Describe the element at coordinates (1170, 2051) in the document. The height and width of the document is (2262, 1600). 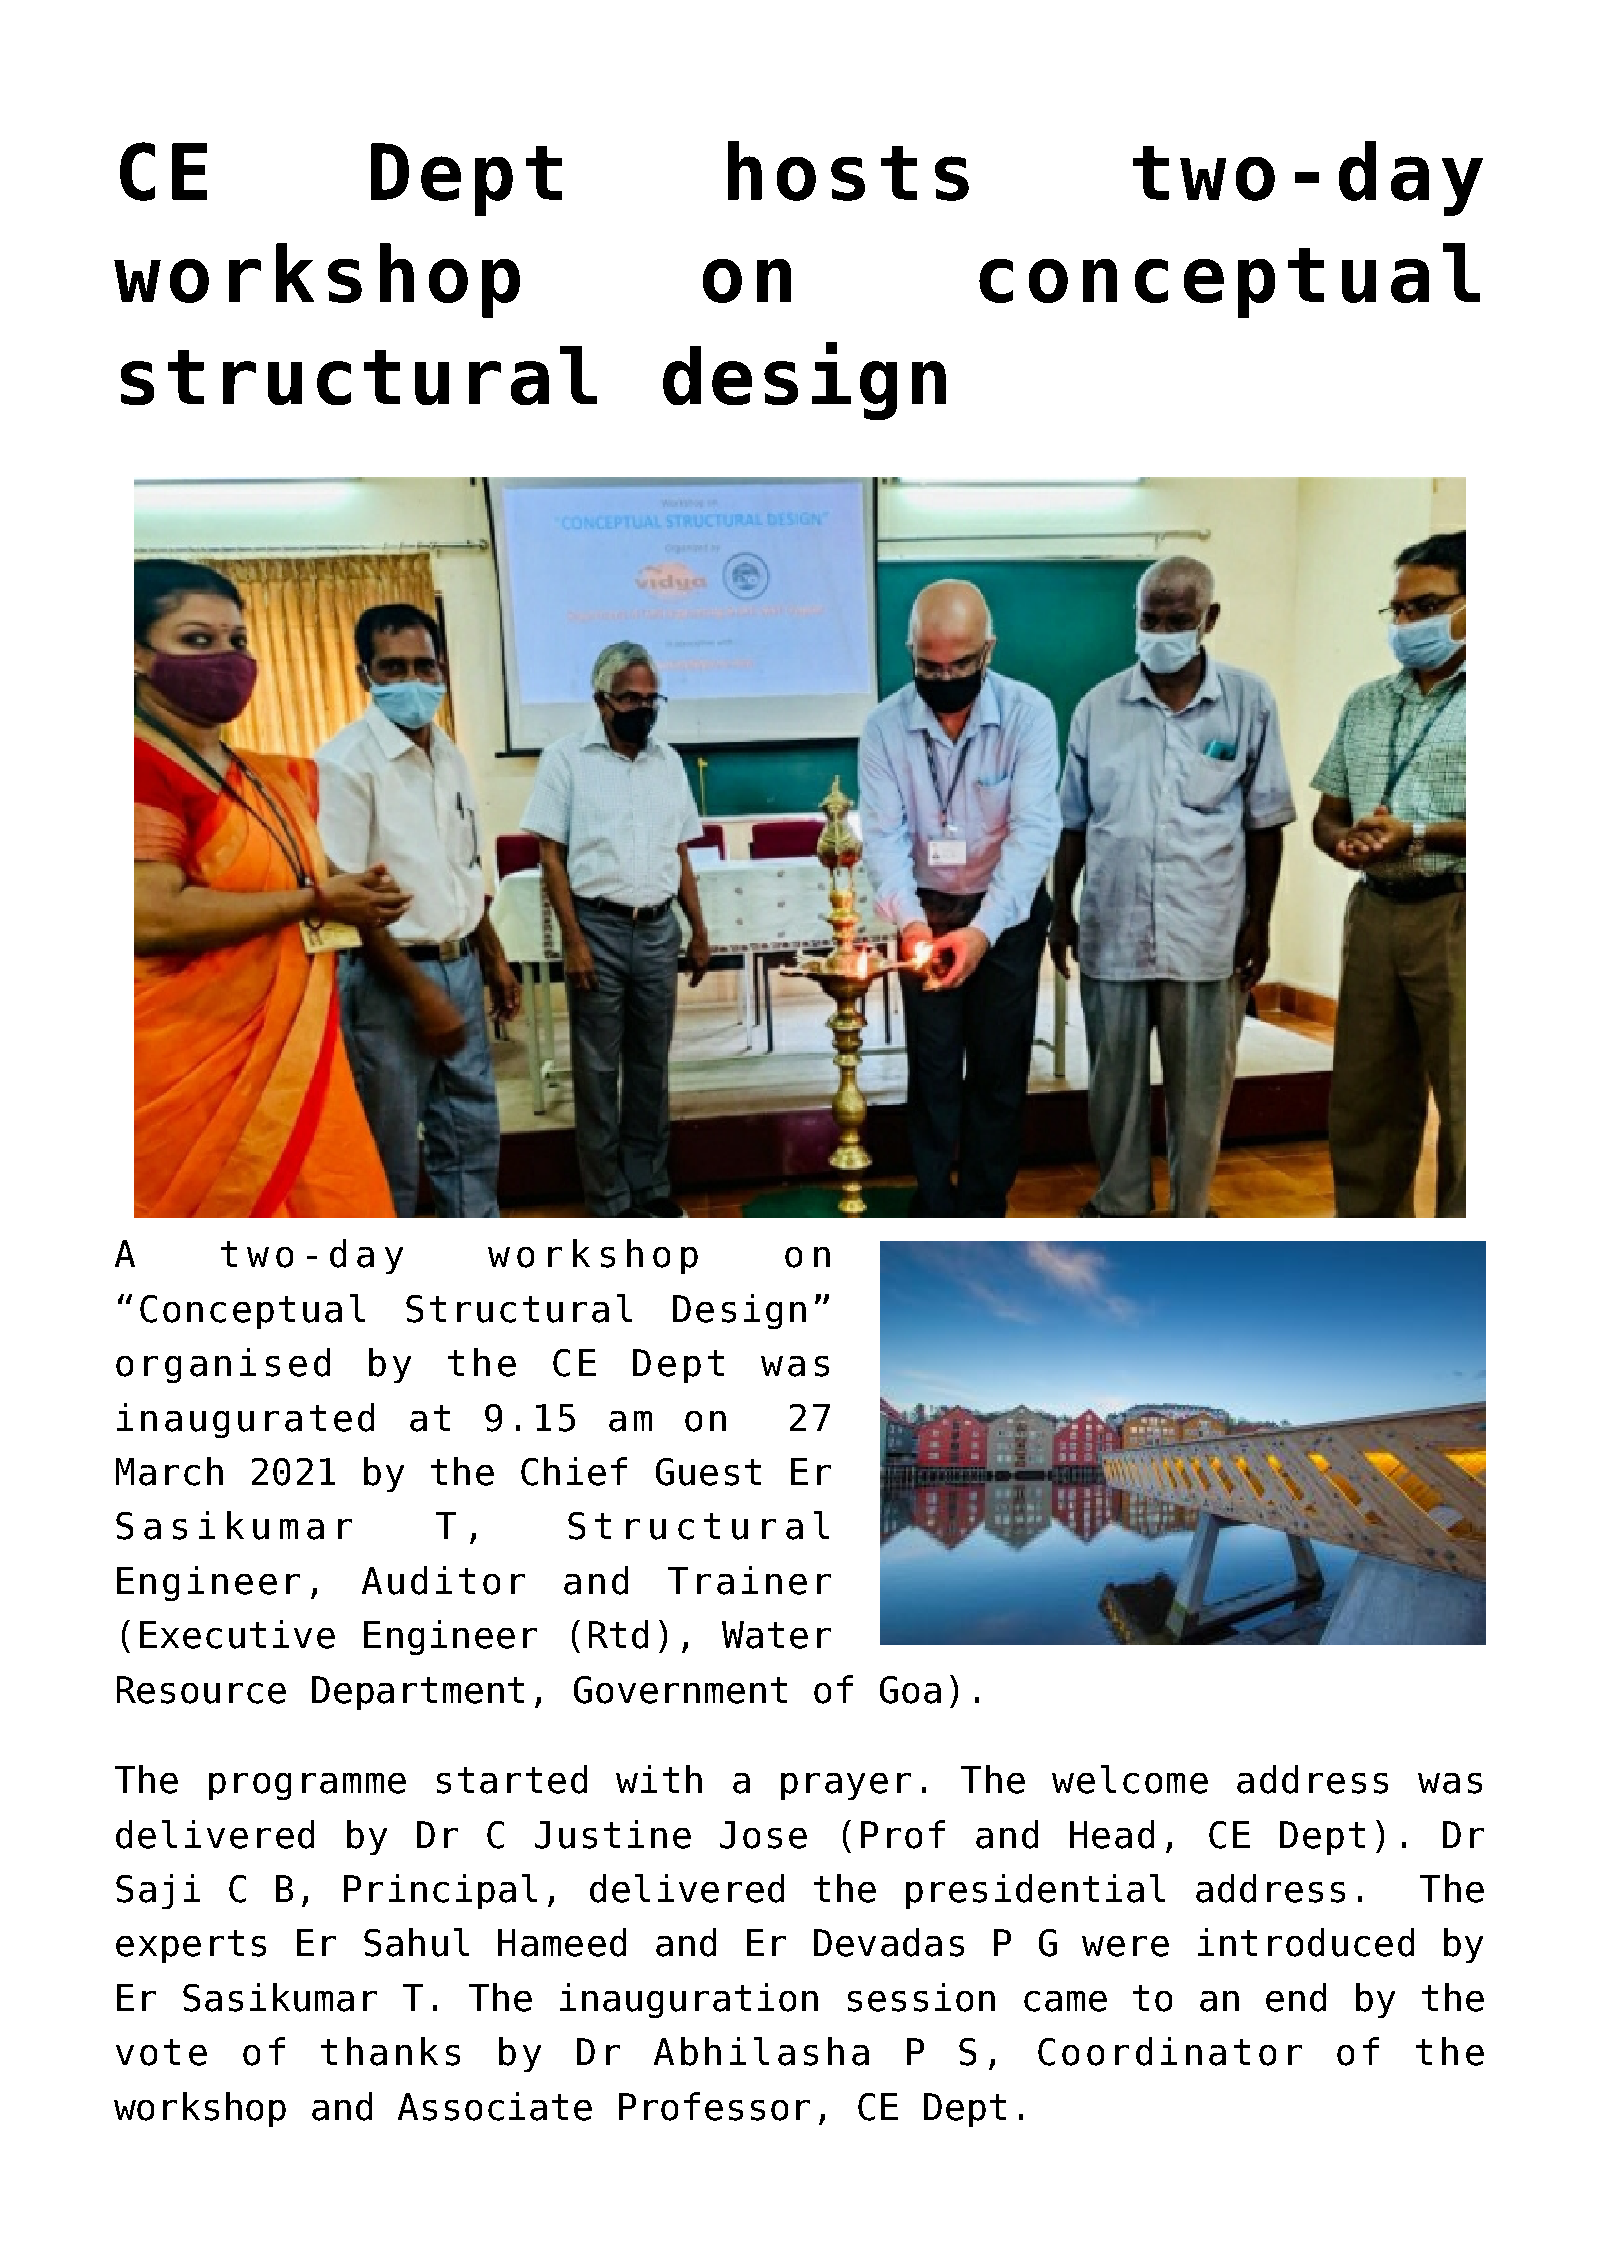
I see `Coordinator` at that location.
